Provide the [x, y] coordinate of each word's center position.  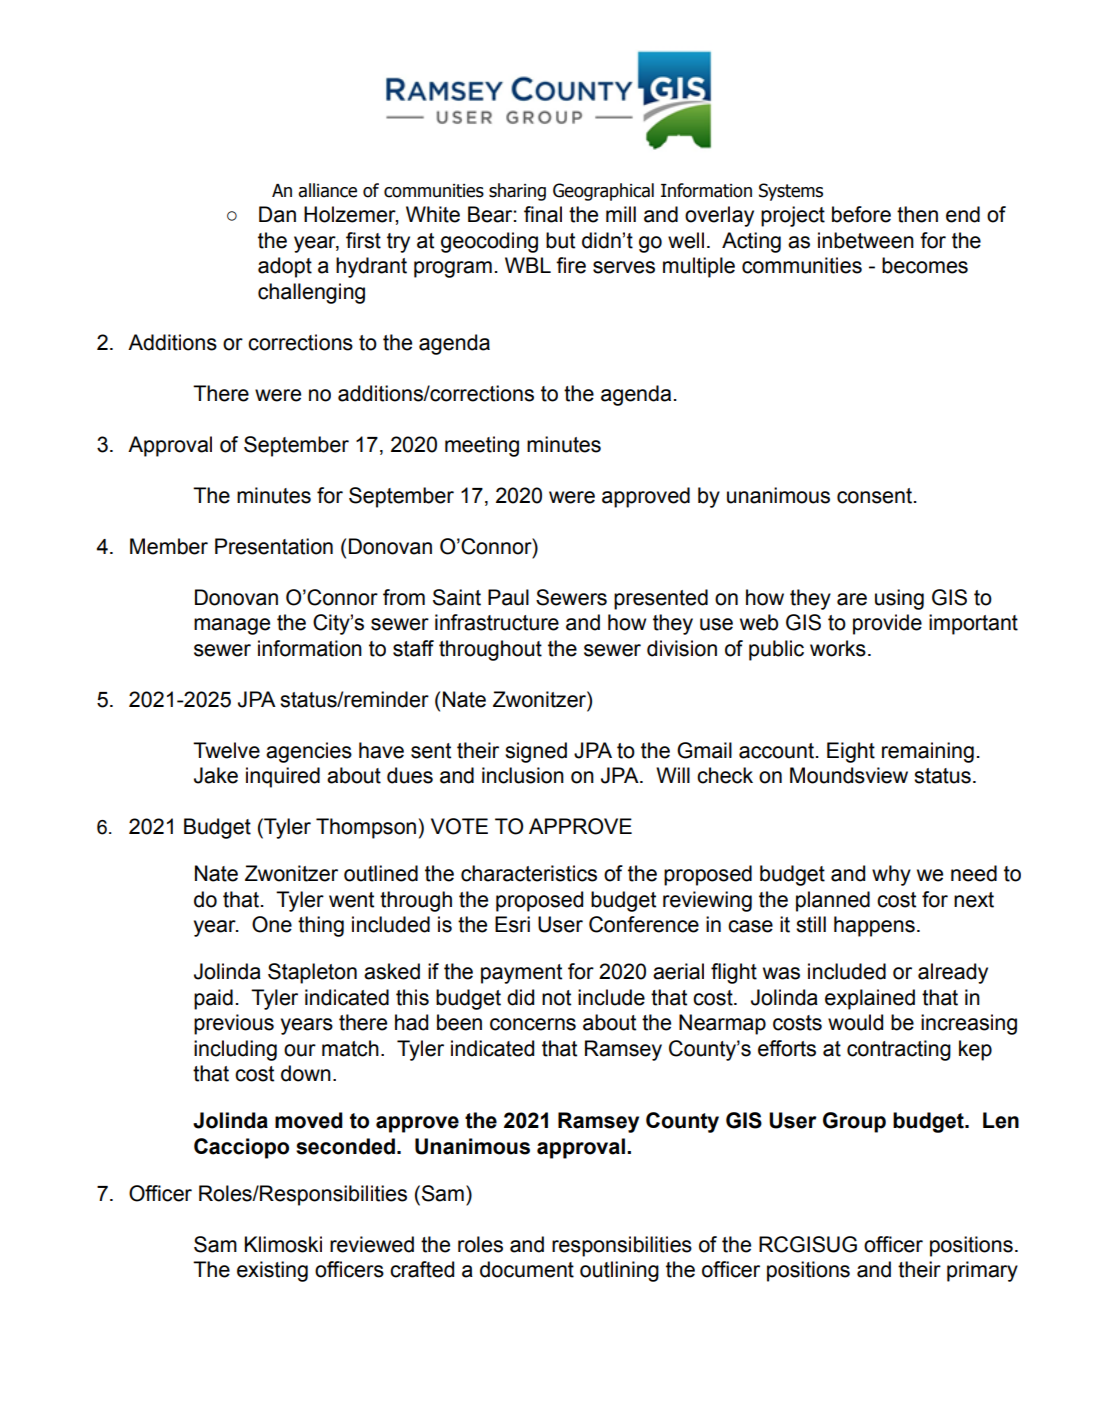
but [560, 240]
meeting [482, 446]
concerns [533, 1024]
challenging [311, 293]
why [891, 875]
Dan [277, 214]
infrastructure [497, 622]
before [861, 214]
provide [887, 624]
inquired [283, 777]
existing [272, 1271]
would [855, 1022]
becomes [925, 265]
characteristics [529, 873]
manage [232, 626]
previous [234, 1024]
